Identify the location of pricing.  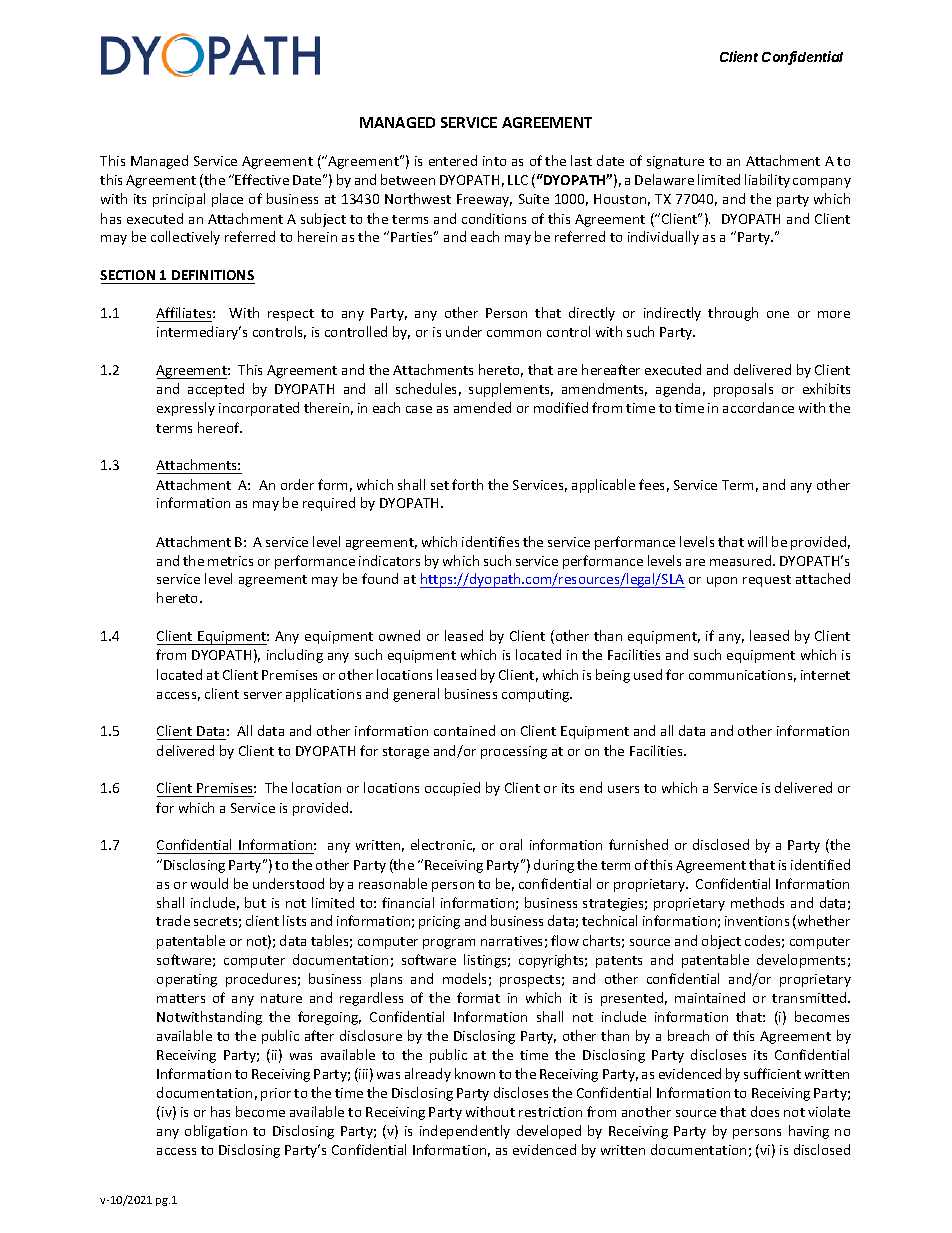
(439, 922).
